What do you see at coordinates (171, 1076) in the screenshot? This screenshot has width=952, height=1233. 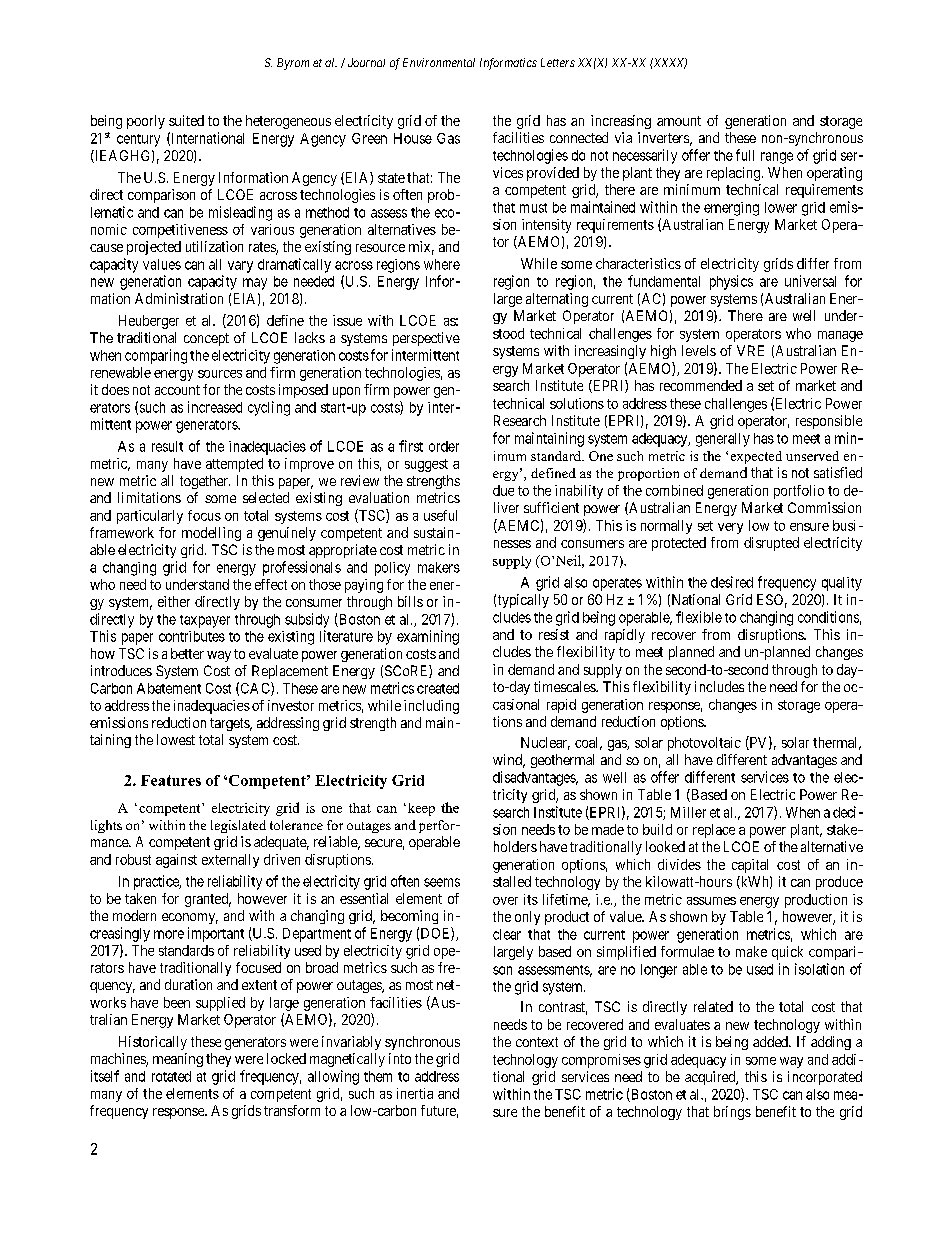 I see `rotated` at bounding box center [171, 1076].
